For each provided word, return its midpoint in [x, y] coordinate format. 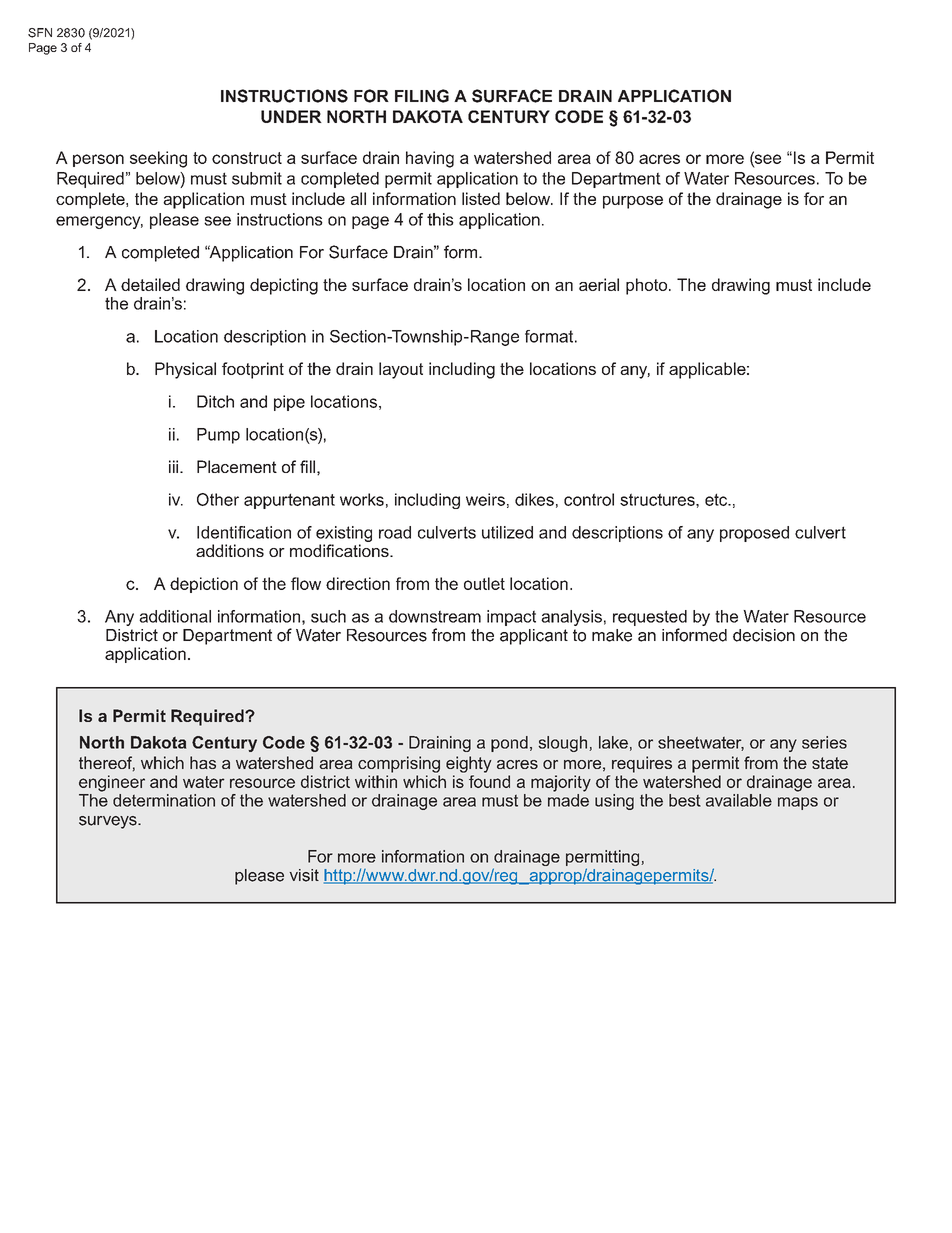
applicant [534, 637]
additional [175, 616]
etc [717, 499]
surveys [109, 822]
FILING [422, 96]
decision [764, 635]
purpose [633, 202]
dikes [534, 499]
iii [175, 466]
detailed [150, 284]
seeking [158, 159]
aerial [599, 284]
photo [648, 286]
